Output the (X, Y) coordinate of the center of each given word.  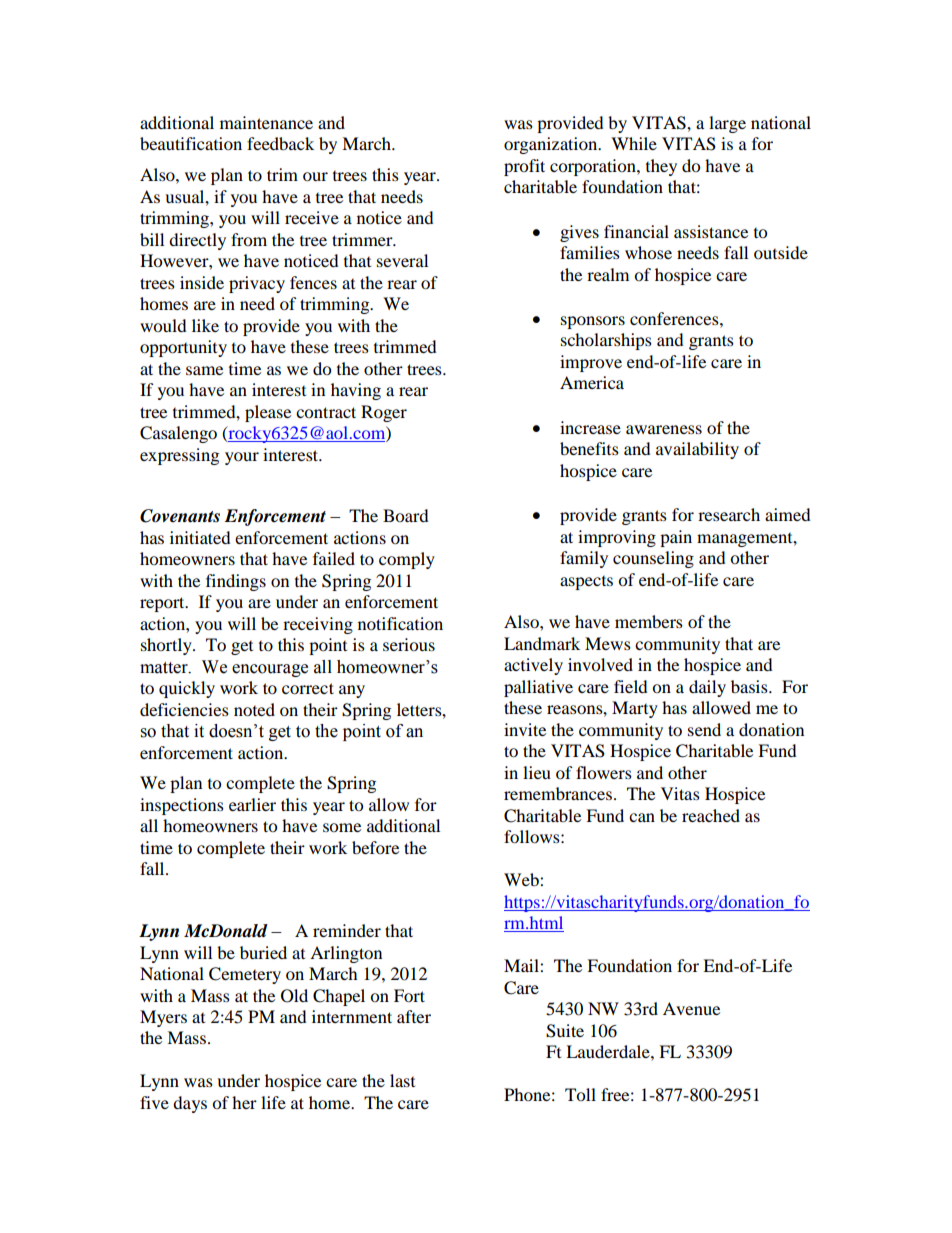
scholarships (606, 341)
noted (254, 709)
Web (522, 879)
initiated (200, 537)
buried (263, 952)
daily (707, 688)
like (205, 325)
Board (406, 515)
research (729, 514)
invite (525, 729)
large (727, 124)
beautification (191, 143)
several (402, 260)
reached (711, 815)
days (190, 1104)
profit (524, 167)
